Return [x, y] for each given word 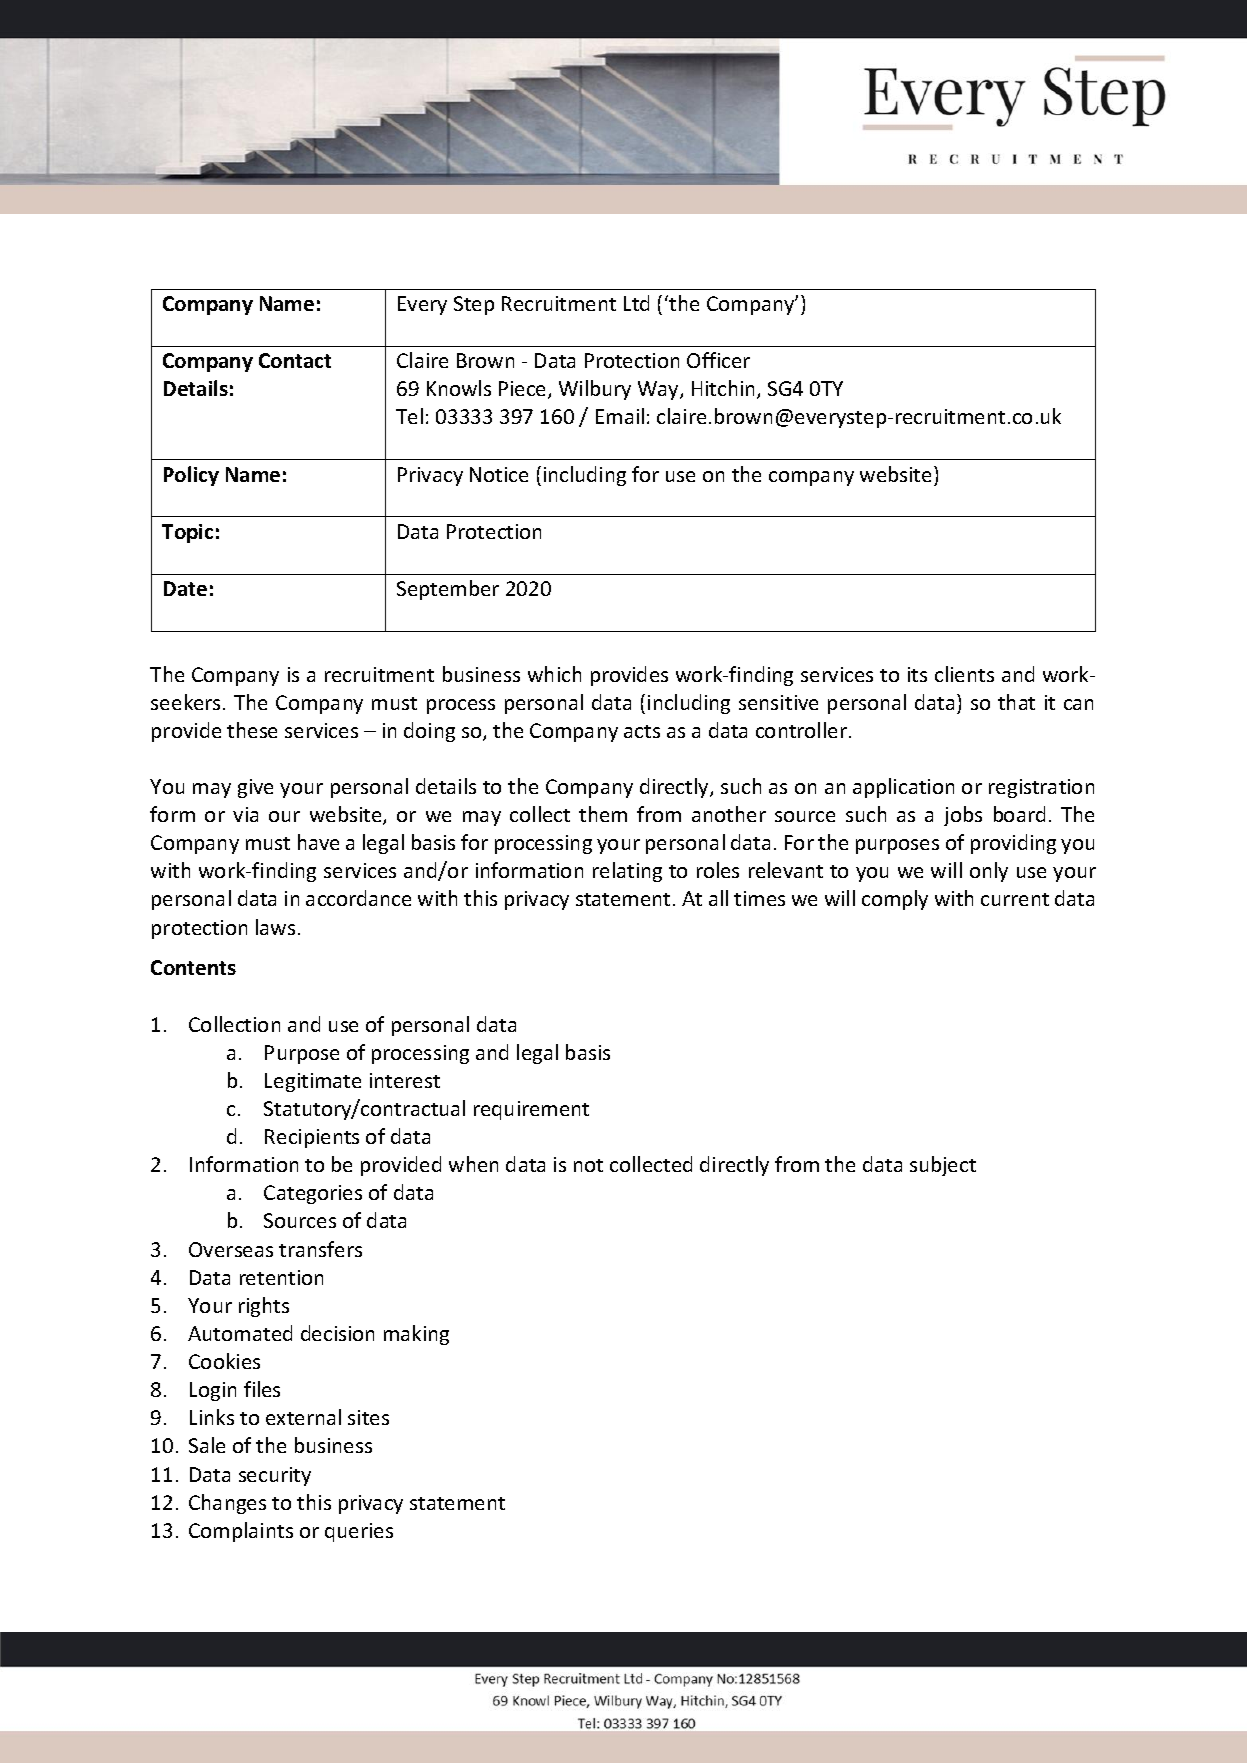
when [473, 1164]
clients [964, 674]
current [1015, 899]
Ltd [636, 303]
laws [275, 927]
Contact [295, 360]
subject [943, 1166]
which [554, 674]
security [275, 1476]
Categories [313, 1194]
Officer [718, 360]
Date [185, 588]
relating [627, 872]
